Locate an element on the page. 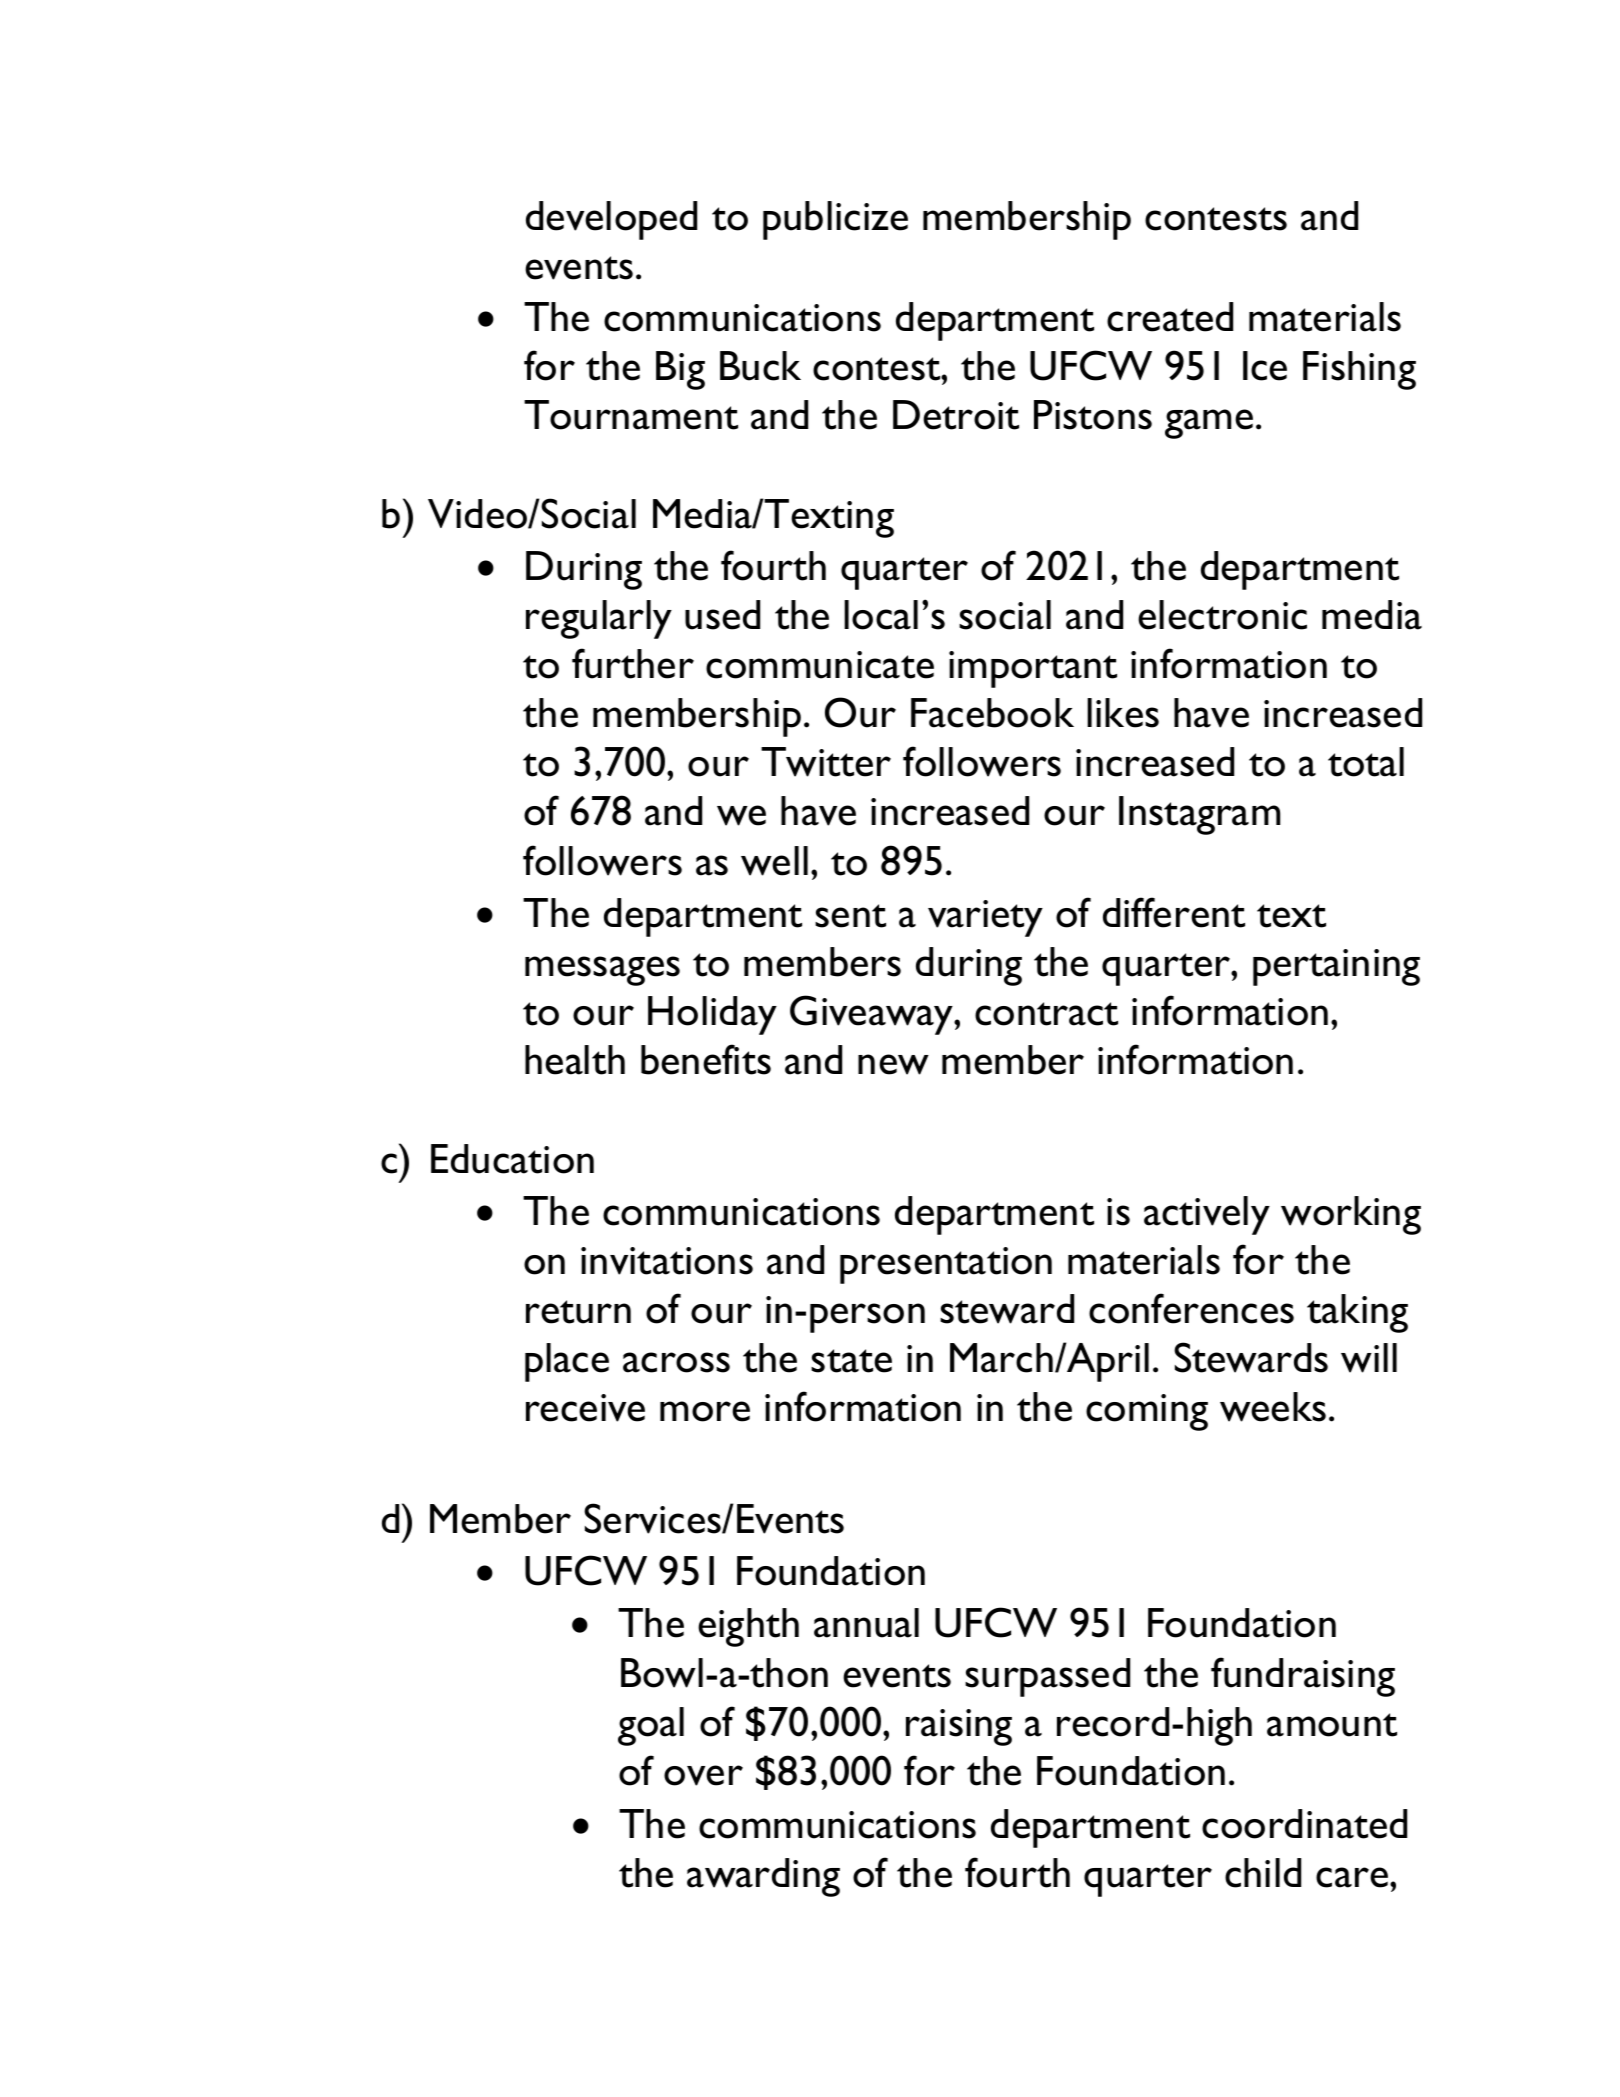  over is located at coordinates (703, 1775).
